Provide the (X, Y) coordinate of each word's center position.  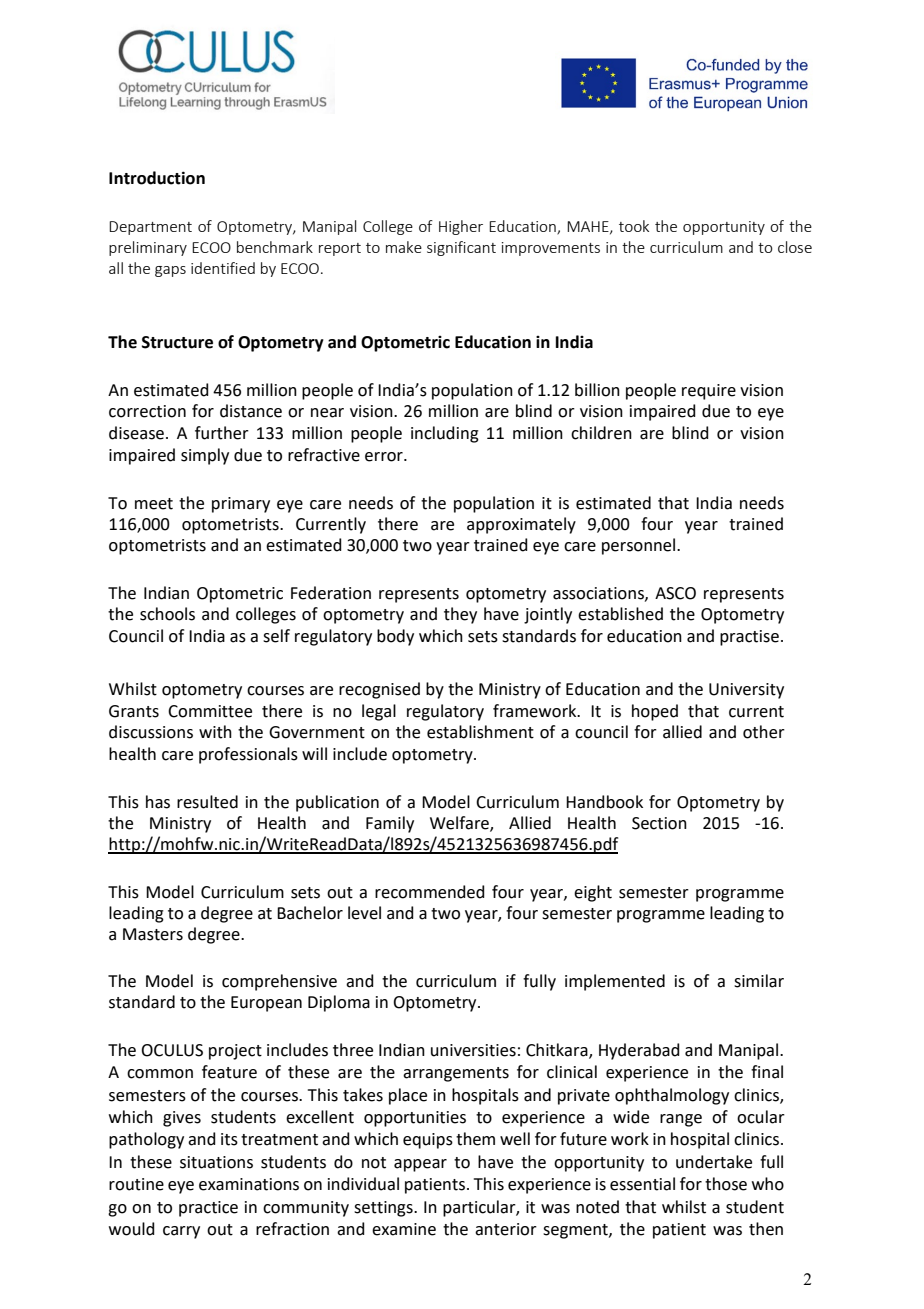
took (634, 226)
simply (205, 456)
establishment (480, 732)
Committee (210, 711)
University (746, 691)
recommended (430, 892)
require (709, 392)
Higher (461, 227)
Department (150, 228)
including (445, 434)
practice (208, 1209)
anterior (506, 1229)
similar (759, 981)
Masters (153, 934)
